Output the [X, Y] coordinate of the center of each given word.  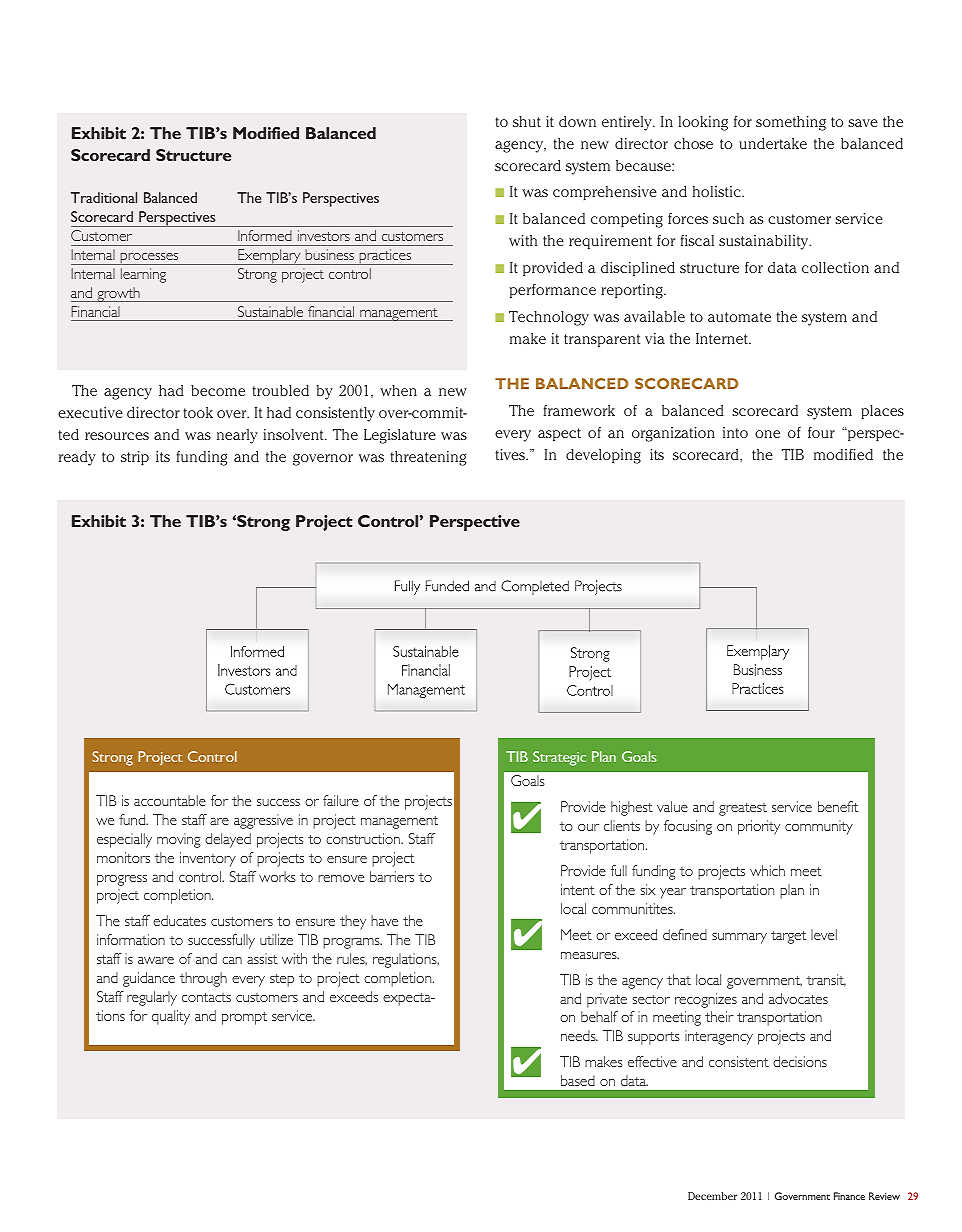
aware [156, 960]
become [218, 390]
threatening [428, 458]
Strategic [559, 758]
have [384, 920]
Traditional [104, 197]
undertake [773, 143]
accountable [170, 800]
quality [171, 1017]
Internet [723, 338]
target [788, 937]
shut [527, 121]
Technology [549, 318]
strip [135, 458]
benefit [838, 806]
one [767, 434]
